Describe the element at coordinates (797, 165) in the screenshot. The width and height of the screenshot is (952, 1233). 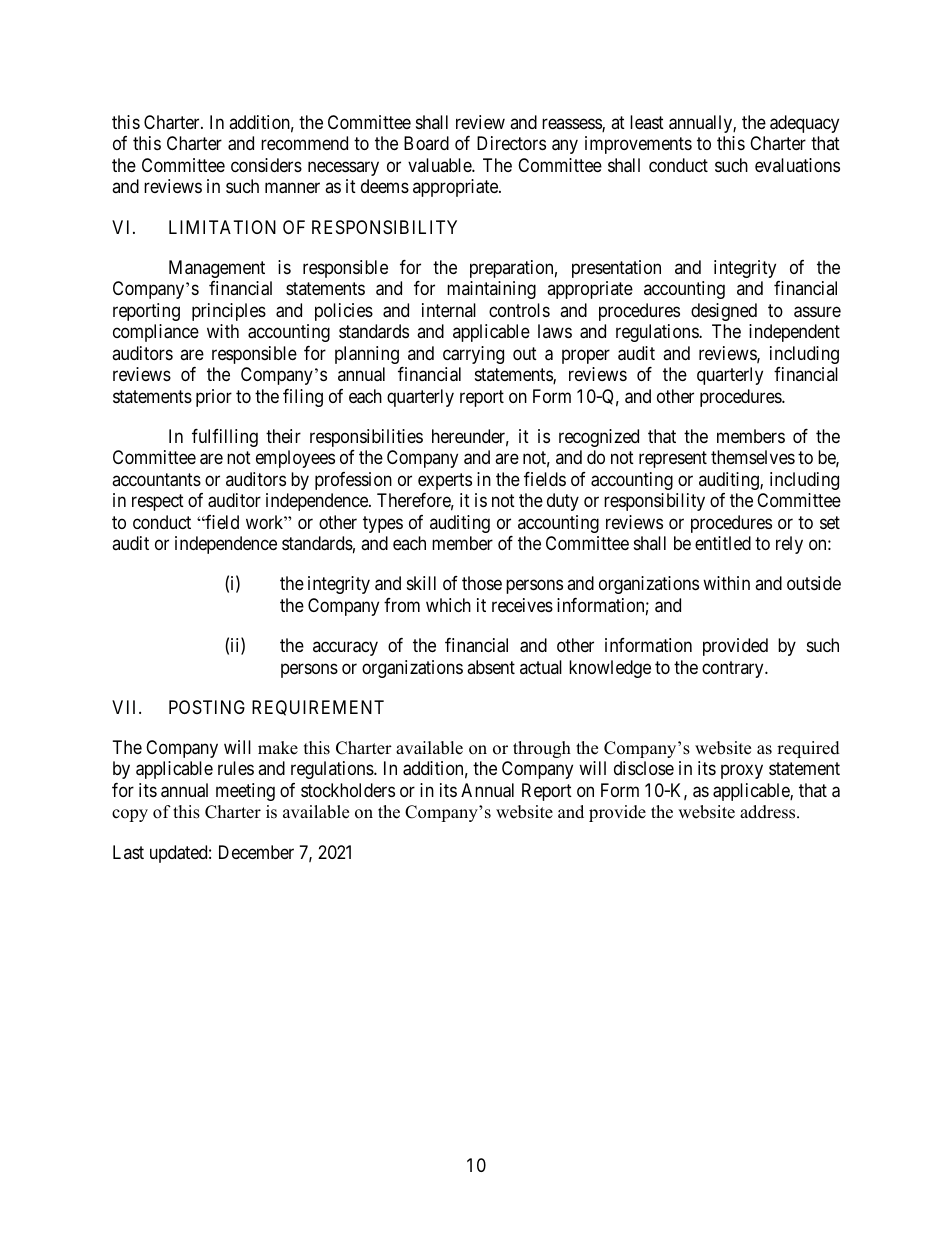
I see `evaluations` at that location.
